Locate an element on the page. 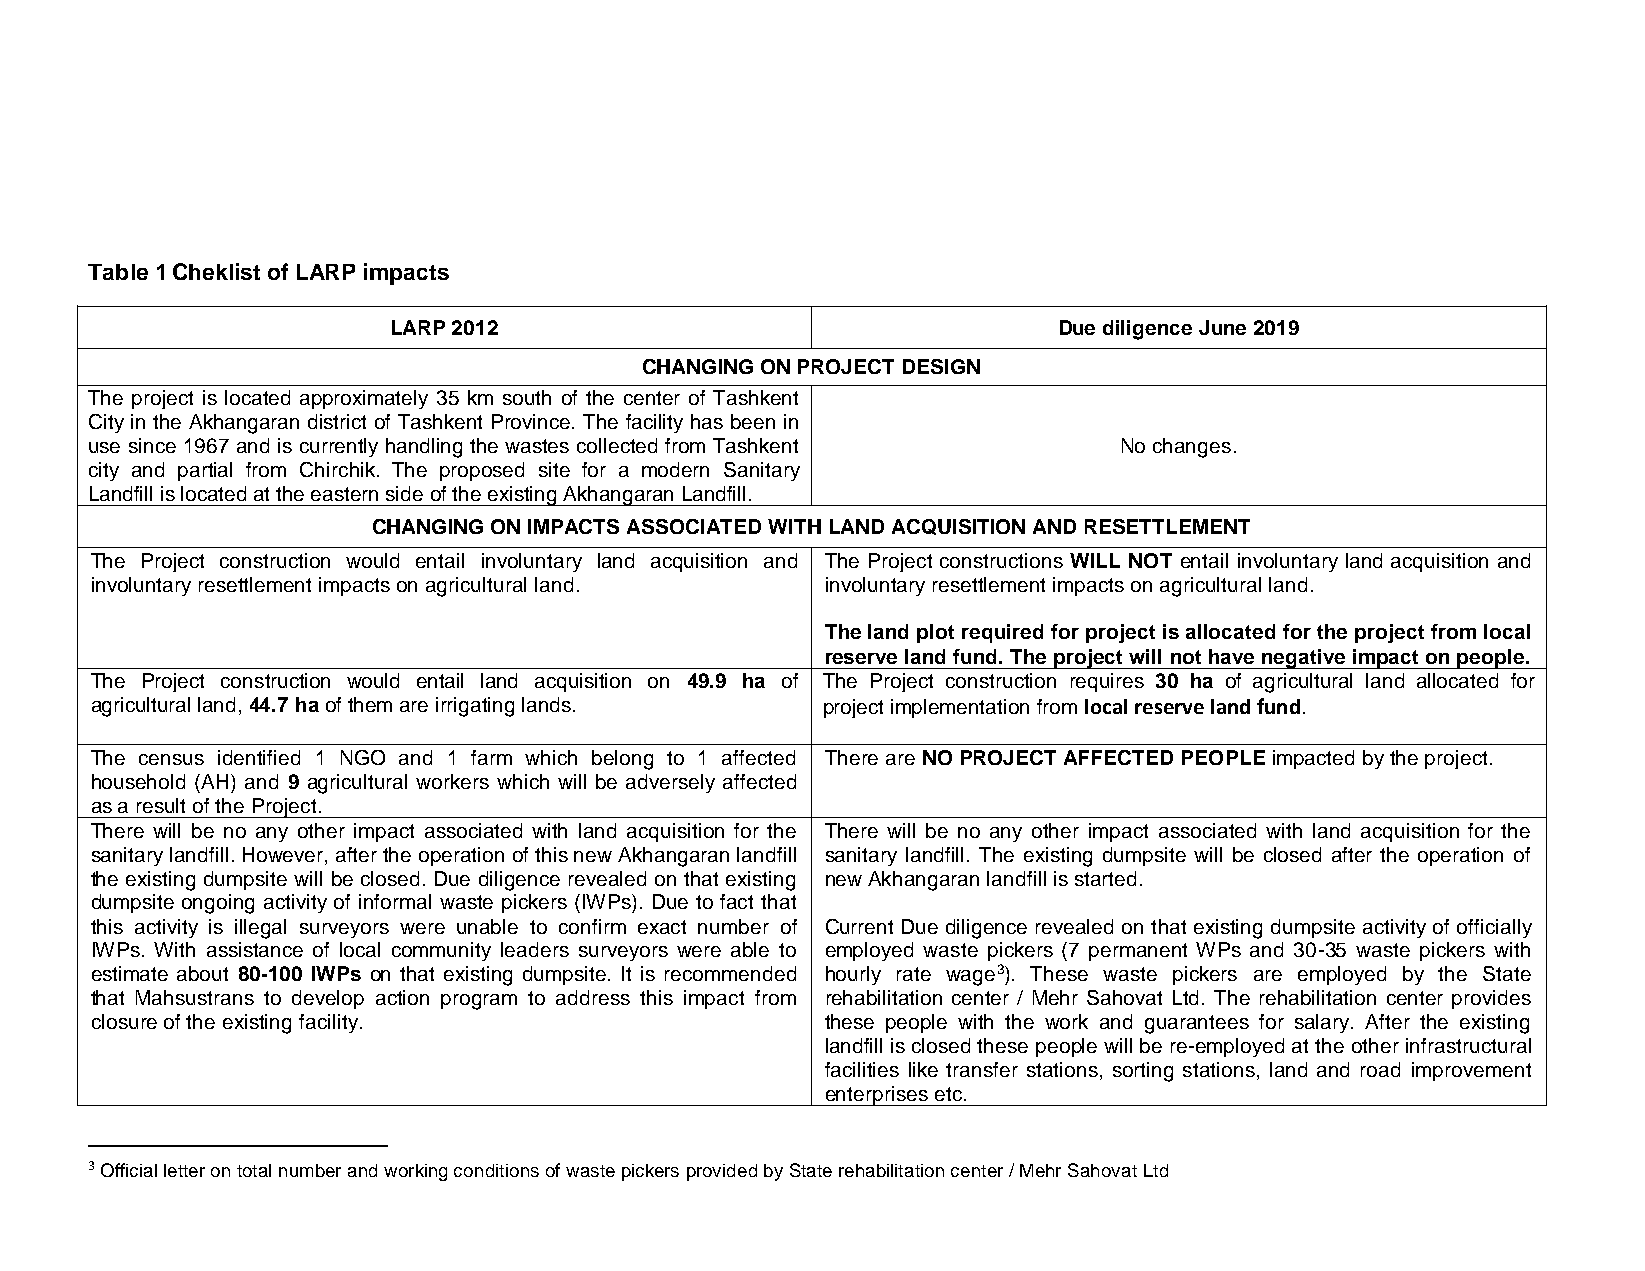 Image resolution: width=1645 pixels, height=1271 pixels. negative is located at coordinates (1304, 659).
